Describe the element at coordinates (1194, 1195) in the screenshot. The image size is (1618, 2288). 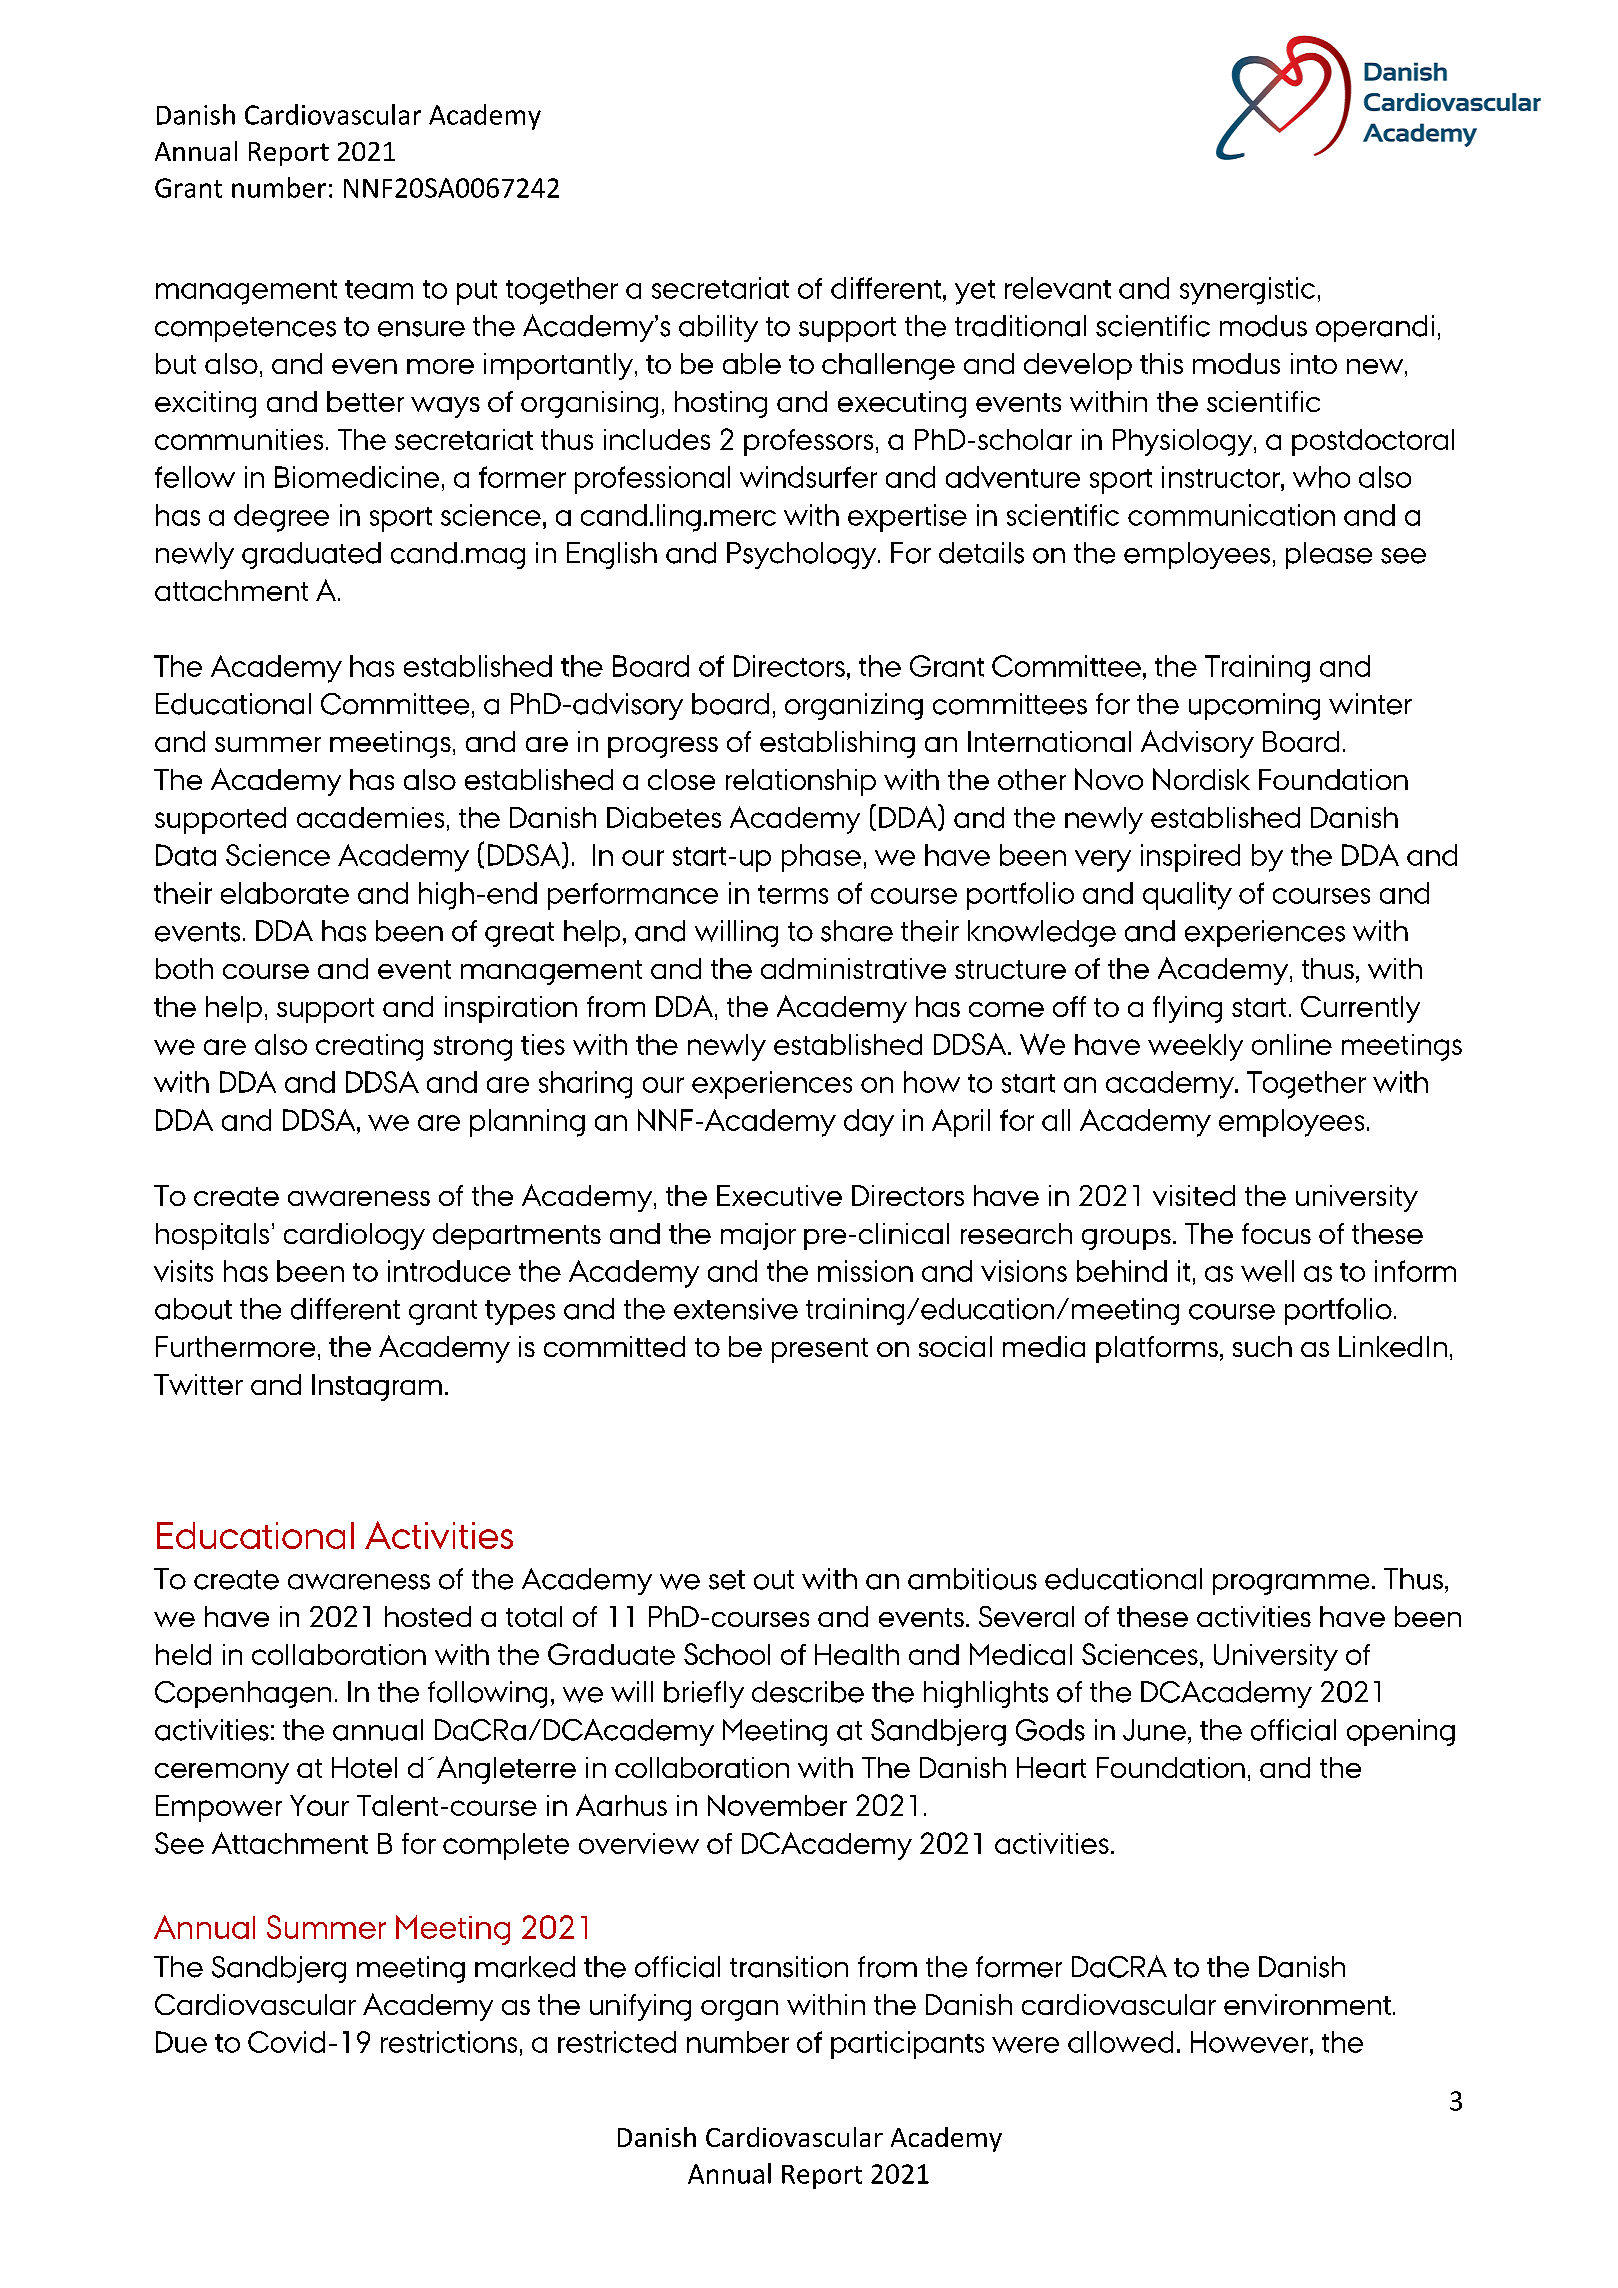
I see `visited` at that location.
